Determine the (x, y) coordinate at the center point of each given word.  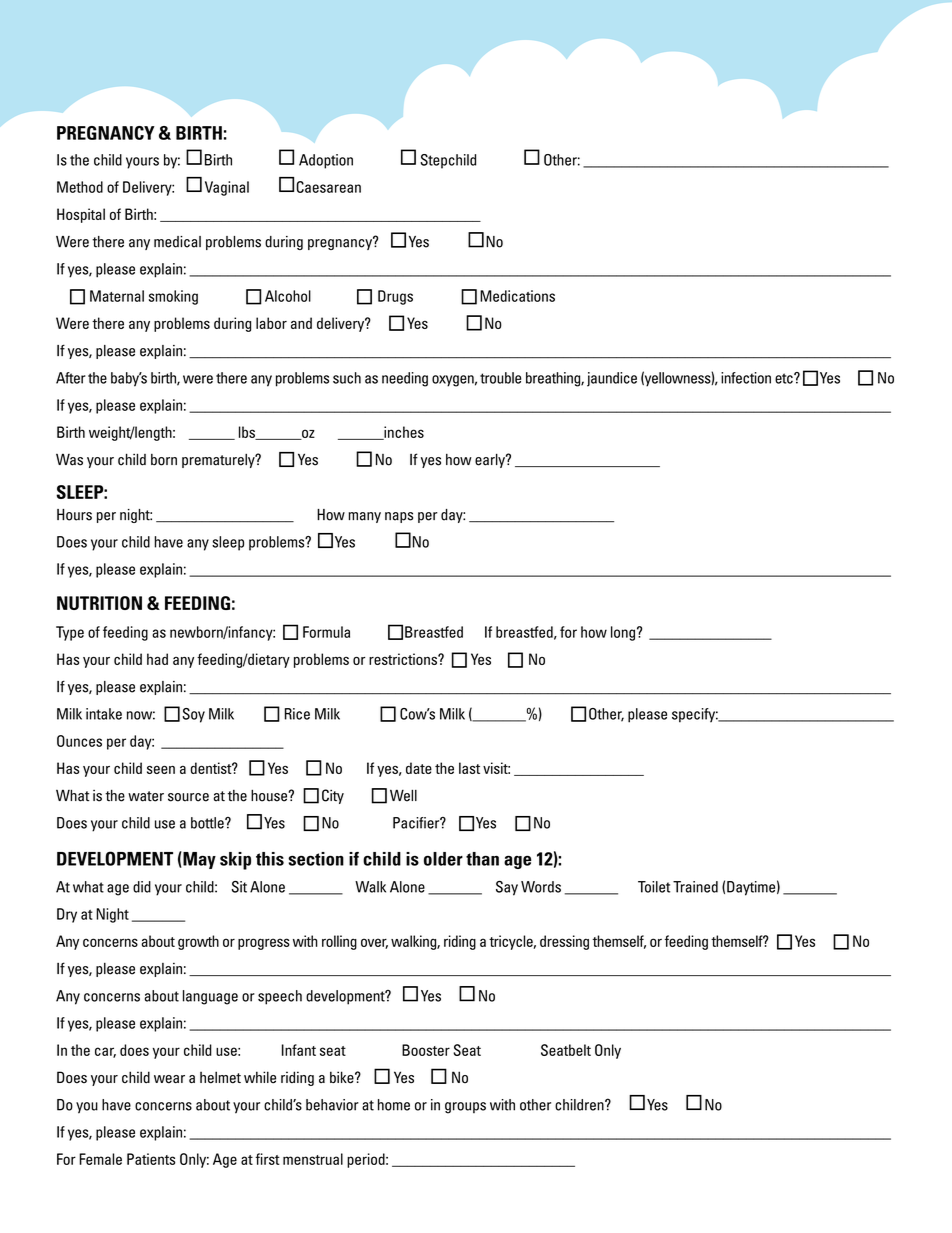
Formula (326, 632)
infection (746, 378)
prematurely (219, 461)
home (394, 1105)
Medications (517, 296)
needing (405, 379)
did (142, 887)
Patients (151, 1159)
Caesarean (328, 187)
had (157, 659)
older (443, 859)
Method (80, 187)
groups (465, 1108)
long (623, 633)
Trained (695, 887)
